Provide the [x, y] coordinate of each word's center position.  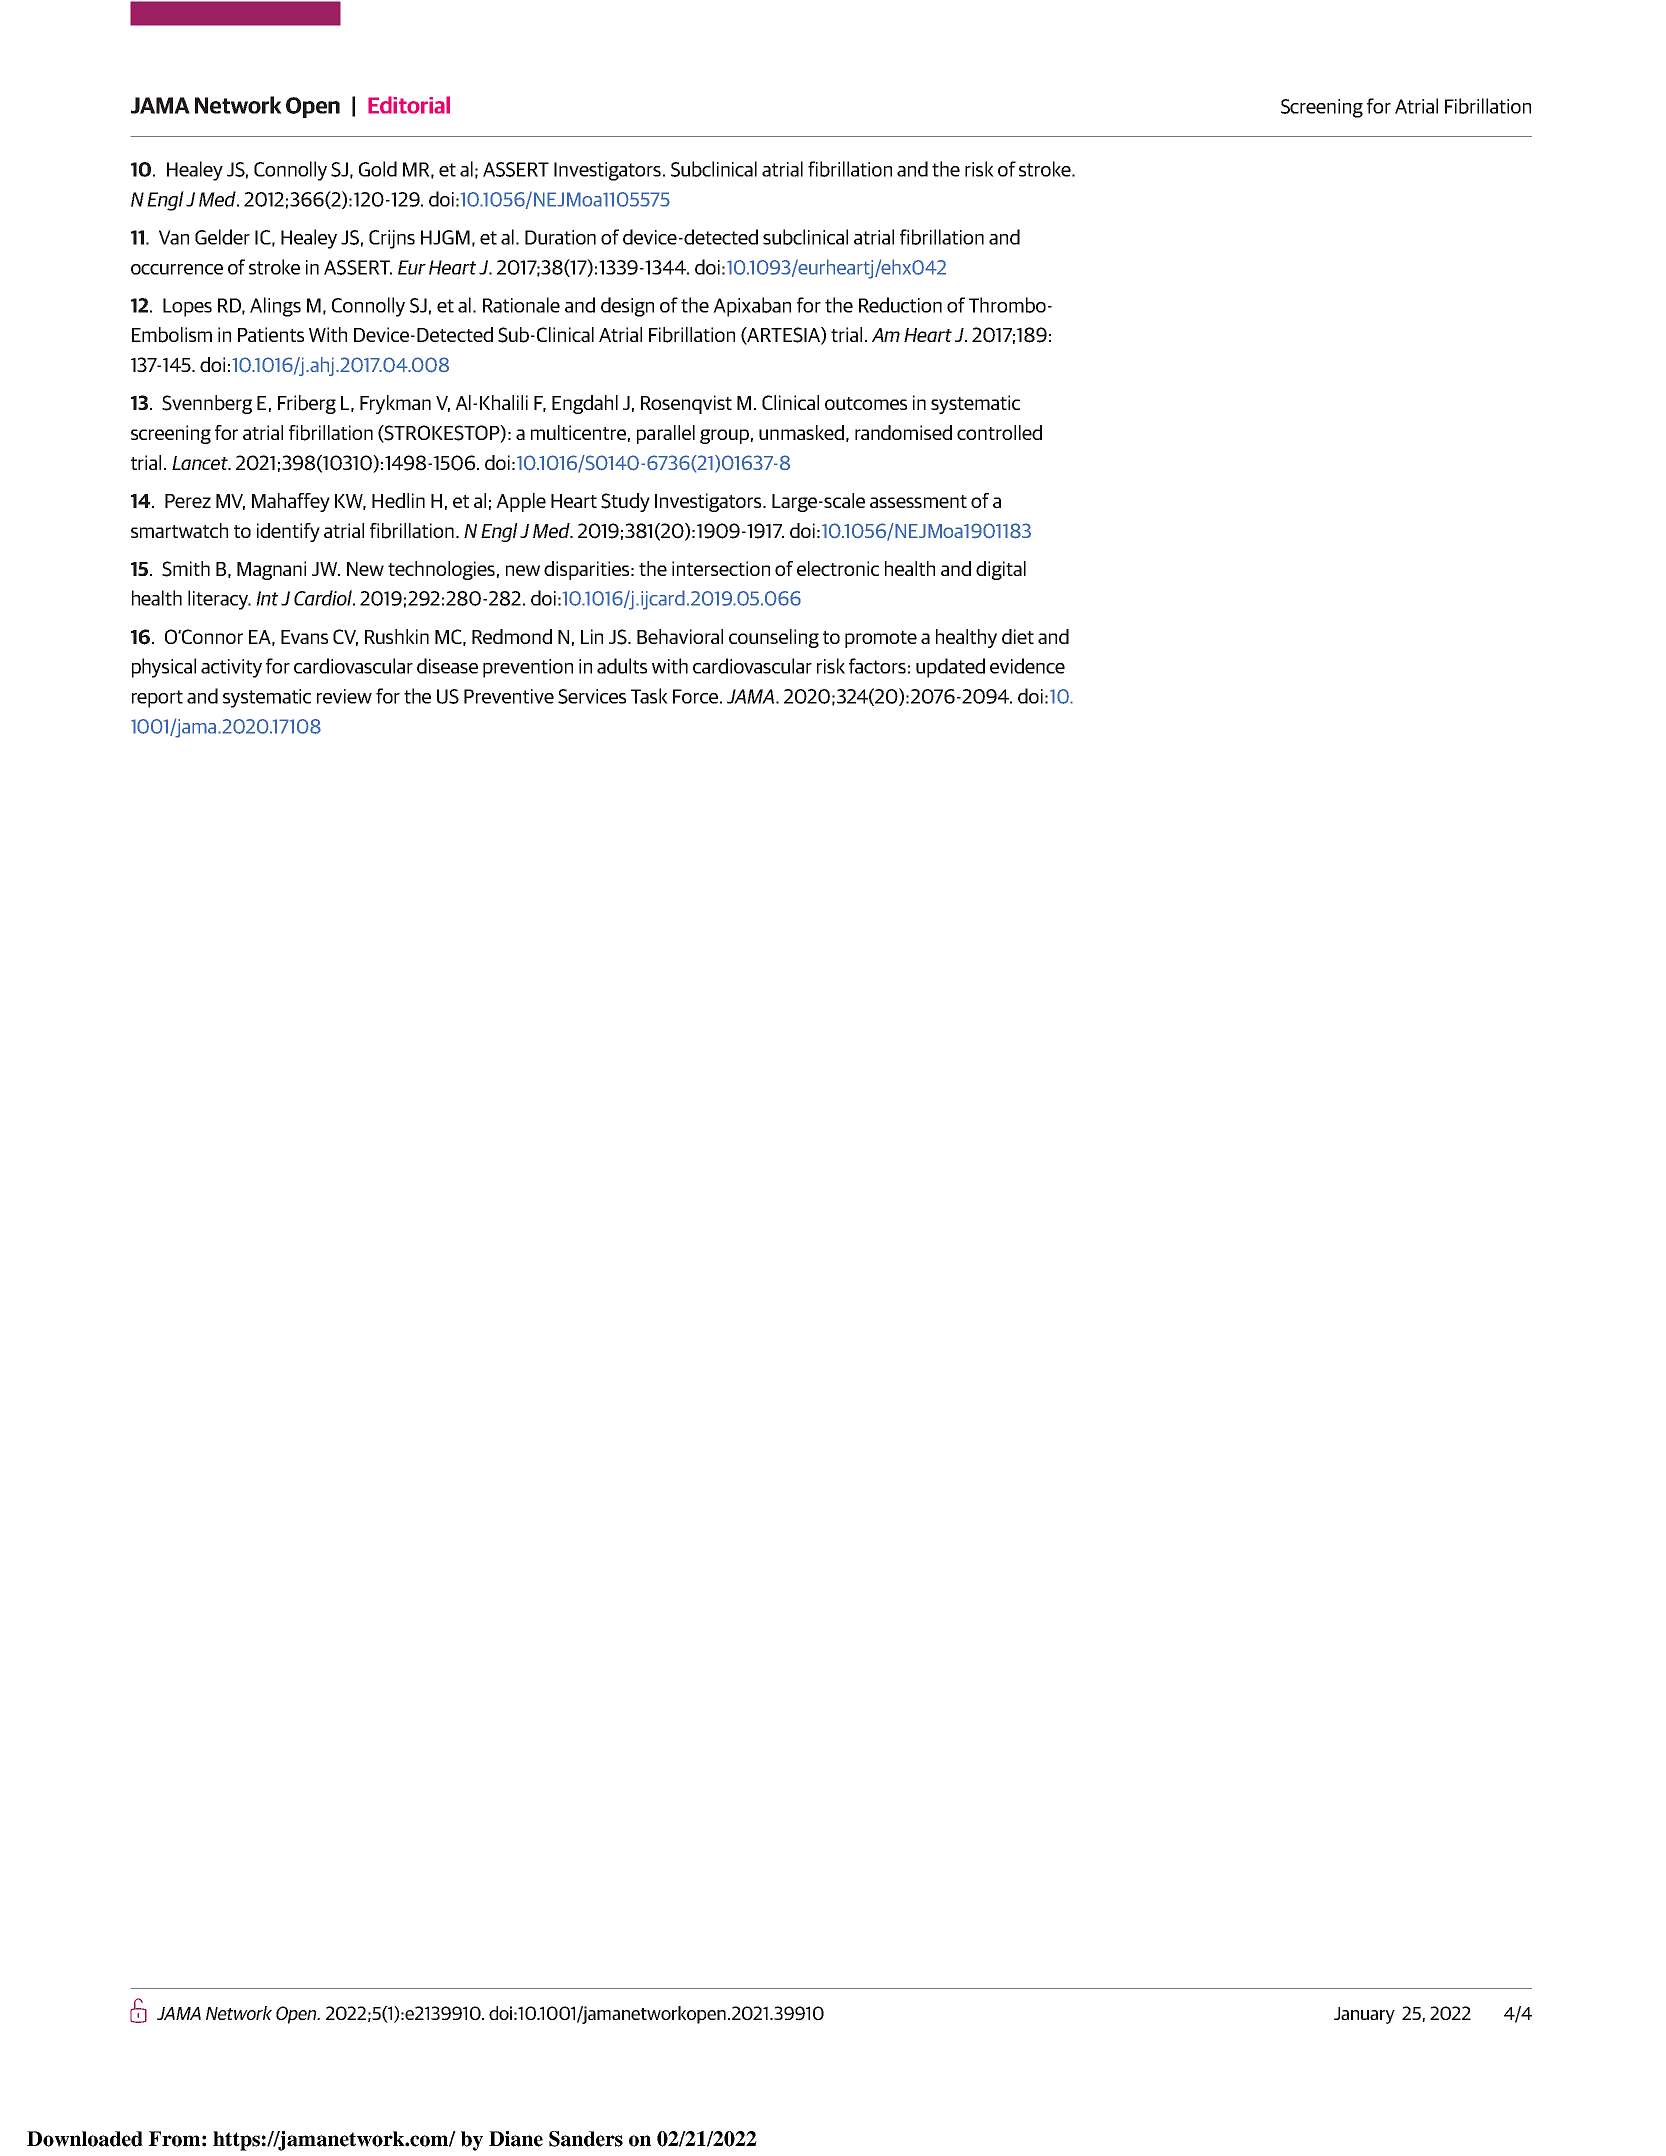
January [1364, 2015]
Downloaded [85, 2139]
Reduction [900, 305]
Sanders [586, 2139]
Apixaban [752, 307]
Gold [378, 169]
